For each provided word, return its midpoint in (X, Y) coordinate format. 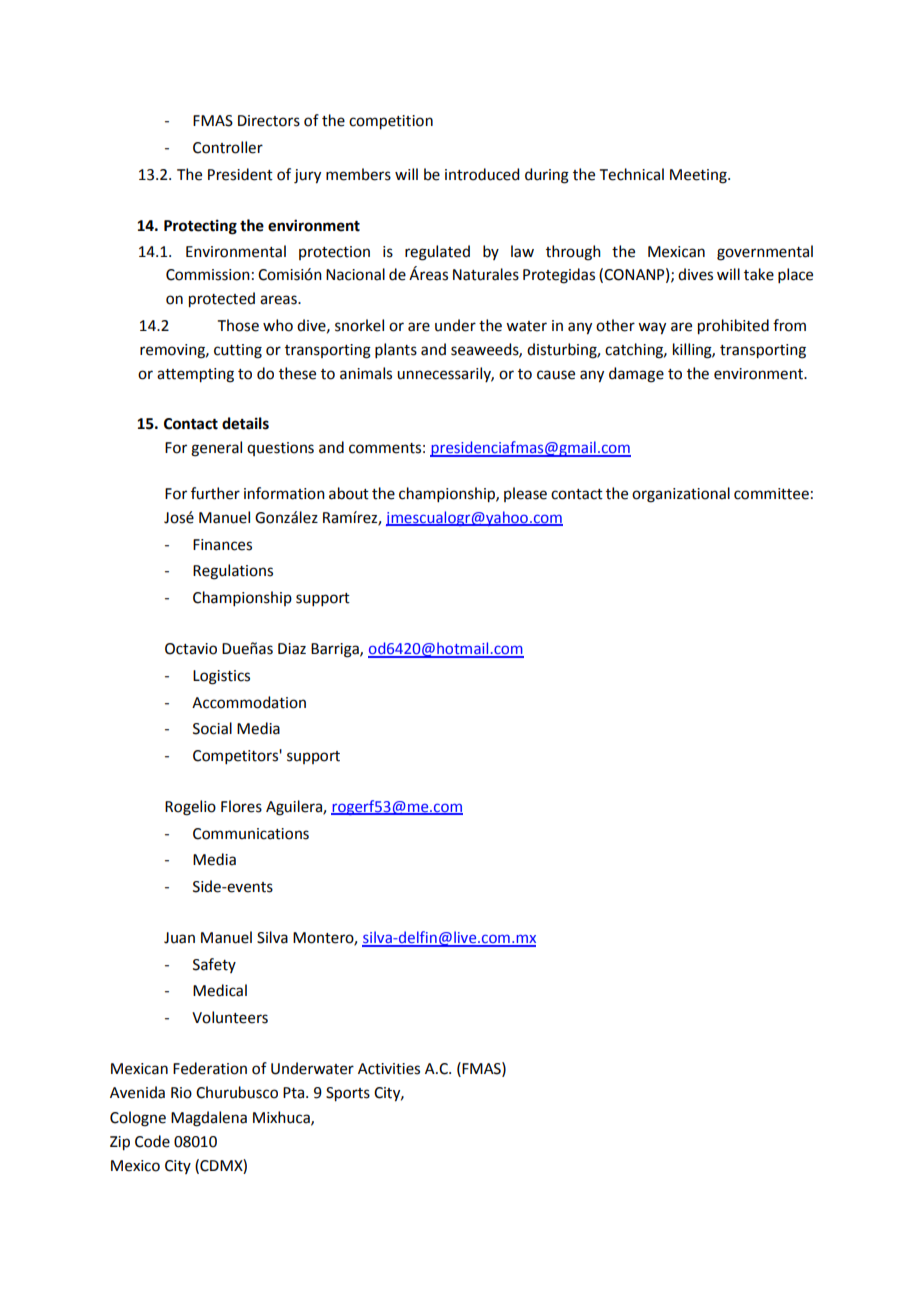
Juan (179, 938)
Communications (251, 834)
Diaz (292, 649)
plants (396, 350)
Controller (228, 147)
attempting (195, 375)
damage (636, 375)
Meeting (699, 176)
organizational (681, 495)
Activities (389, 1069)
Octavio (191, 649)
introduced (482, 174)
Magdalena (209, 1119)
